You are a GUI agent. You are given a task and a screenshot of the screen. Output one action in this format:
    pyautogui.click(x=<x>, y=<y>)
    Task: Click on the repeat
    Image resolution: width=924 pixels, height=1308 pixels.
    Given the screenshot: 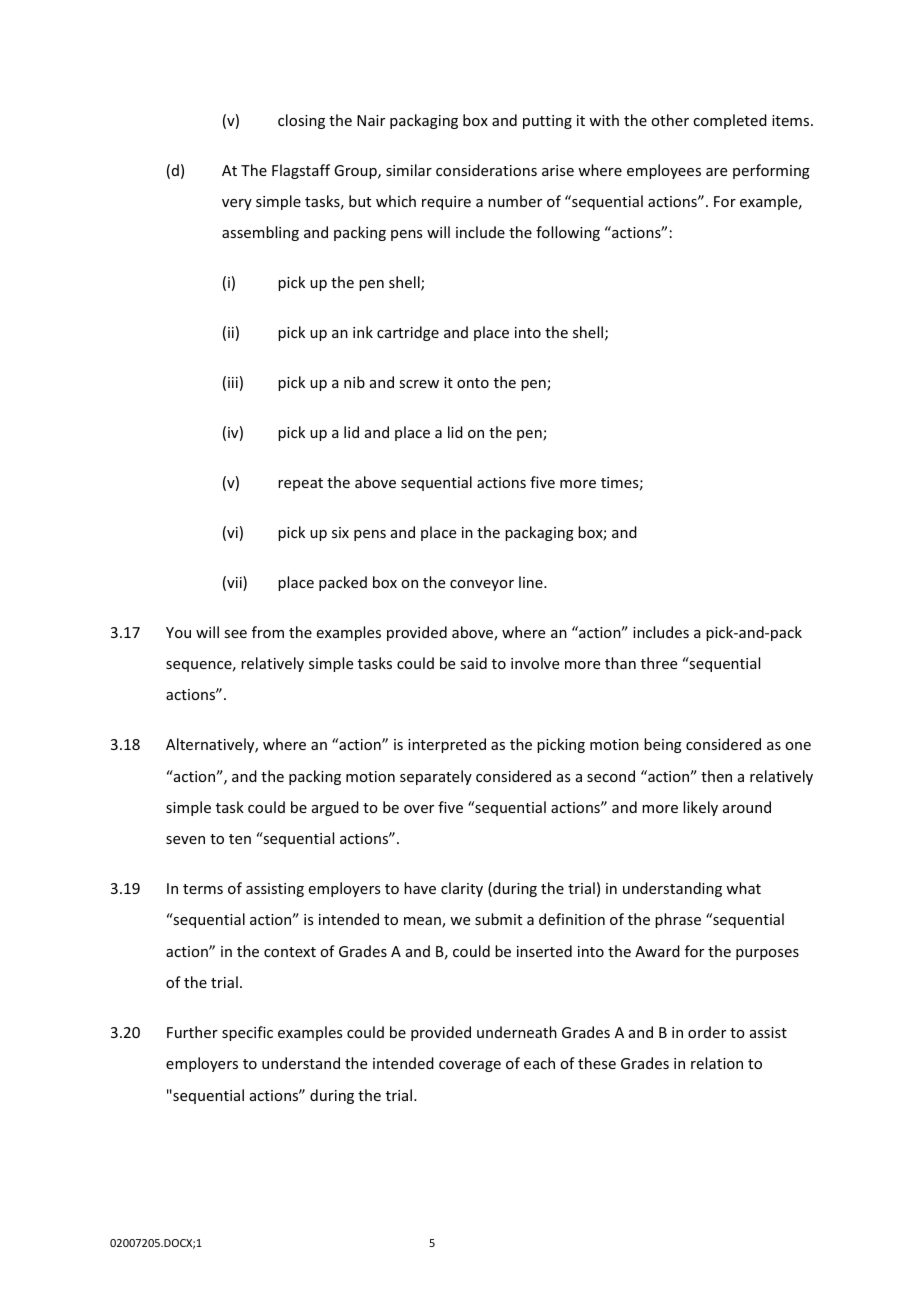 What is the action you would take?
    pyautogui.click(x=300, y=484)
